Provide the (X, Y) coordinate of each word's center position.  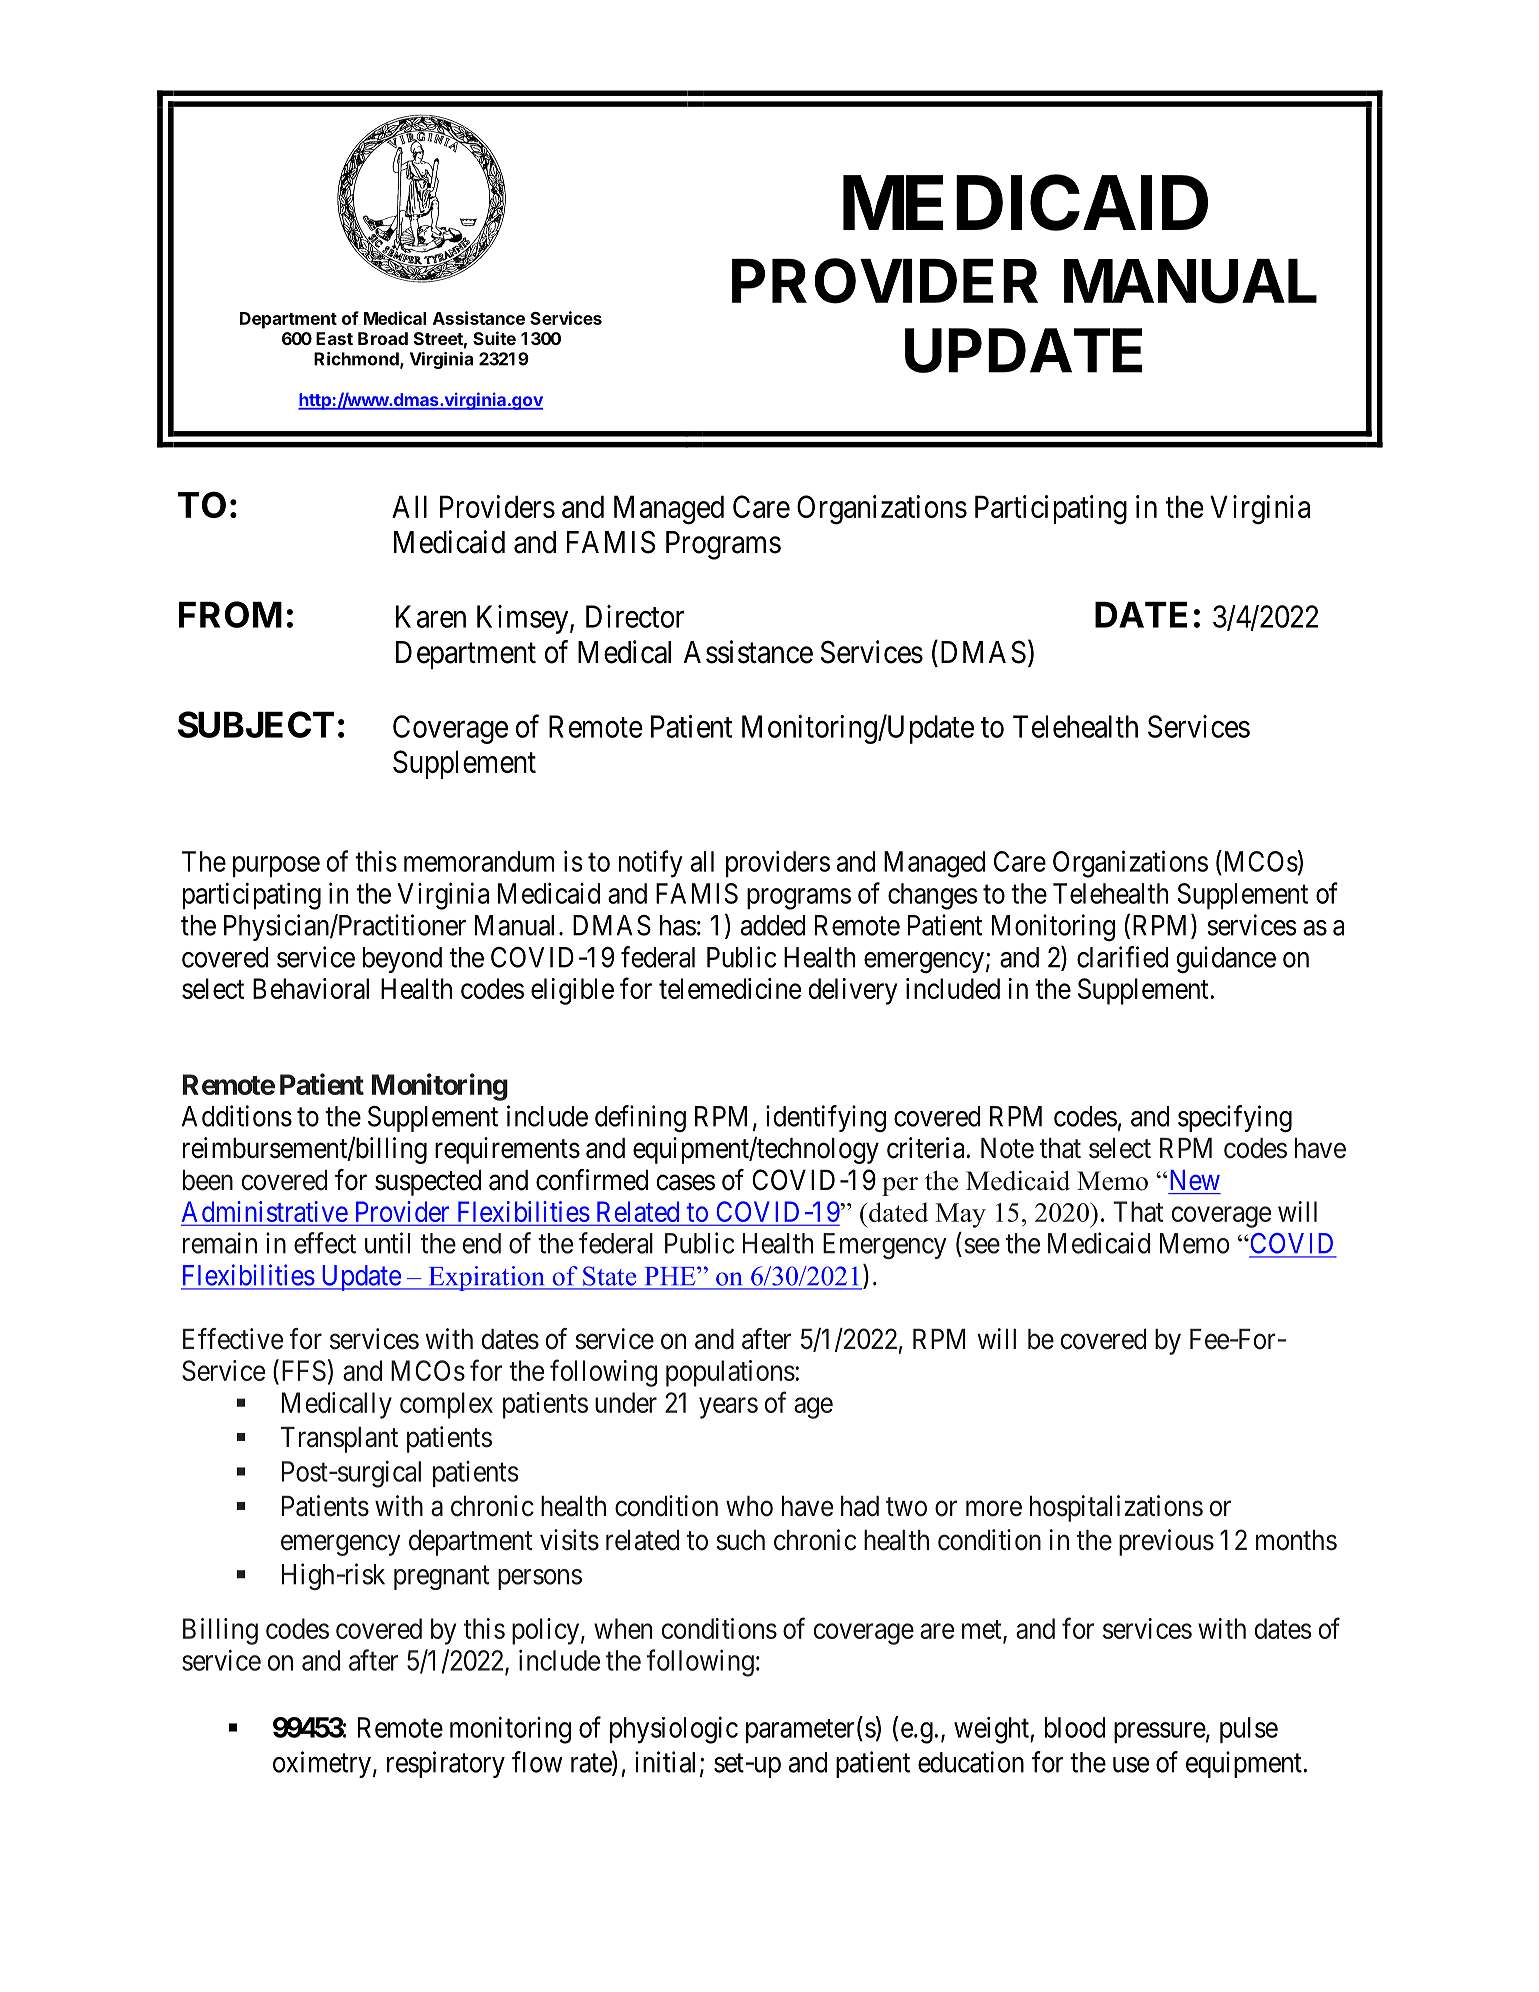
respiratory (446, 1764)
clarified (1122, 957)
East (334, 338)
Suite (494, 338)
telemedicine (730, 988)
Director (635, 616)
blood (1075, 1727)
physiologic (674, 1730)
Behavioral (311, 988)
